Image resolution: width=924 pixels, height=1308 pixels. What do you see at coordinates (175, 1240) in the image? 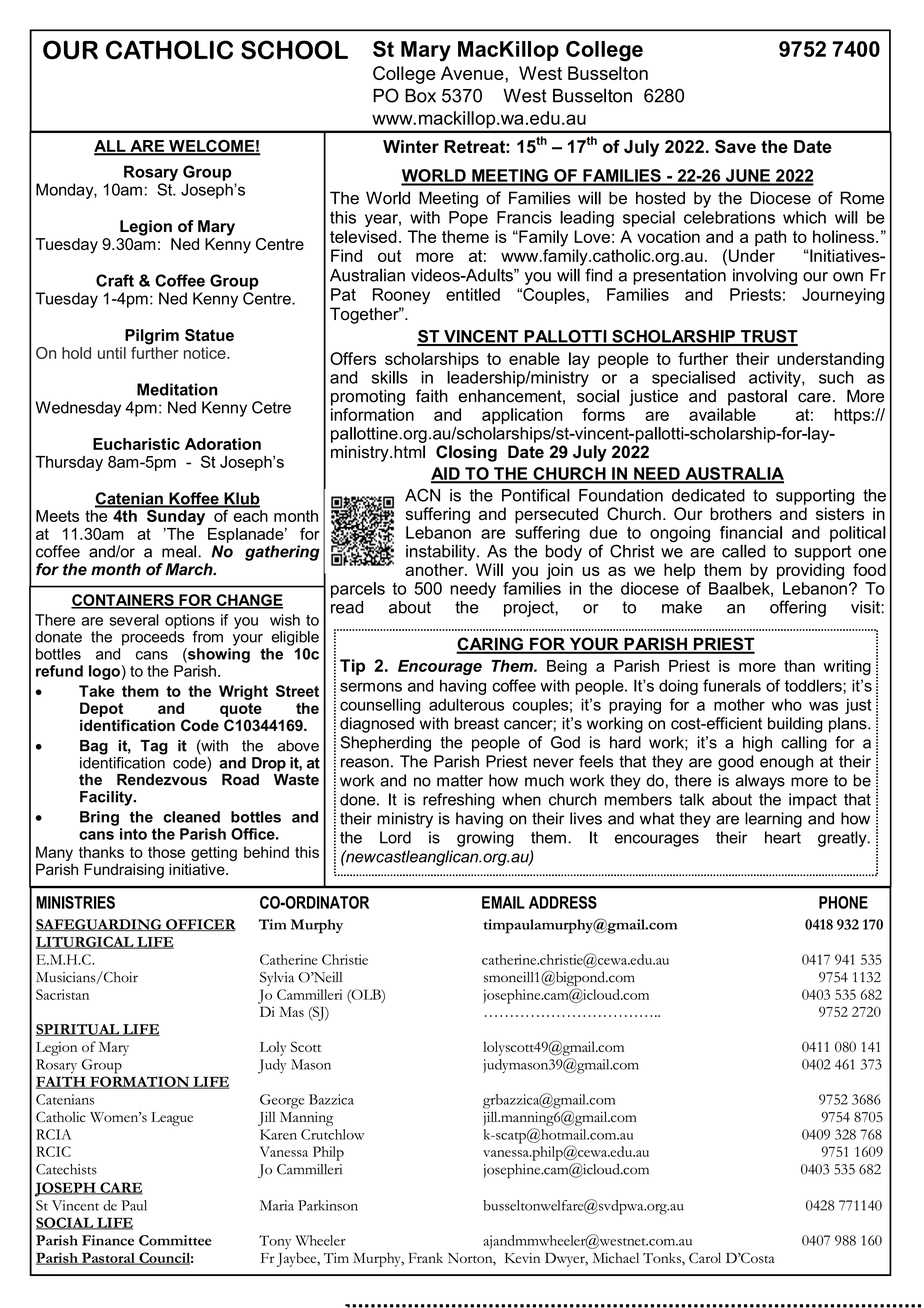
I see `Committee` at bounding box center [175, 1240].
